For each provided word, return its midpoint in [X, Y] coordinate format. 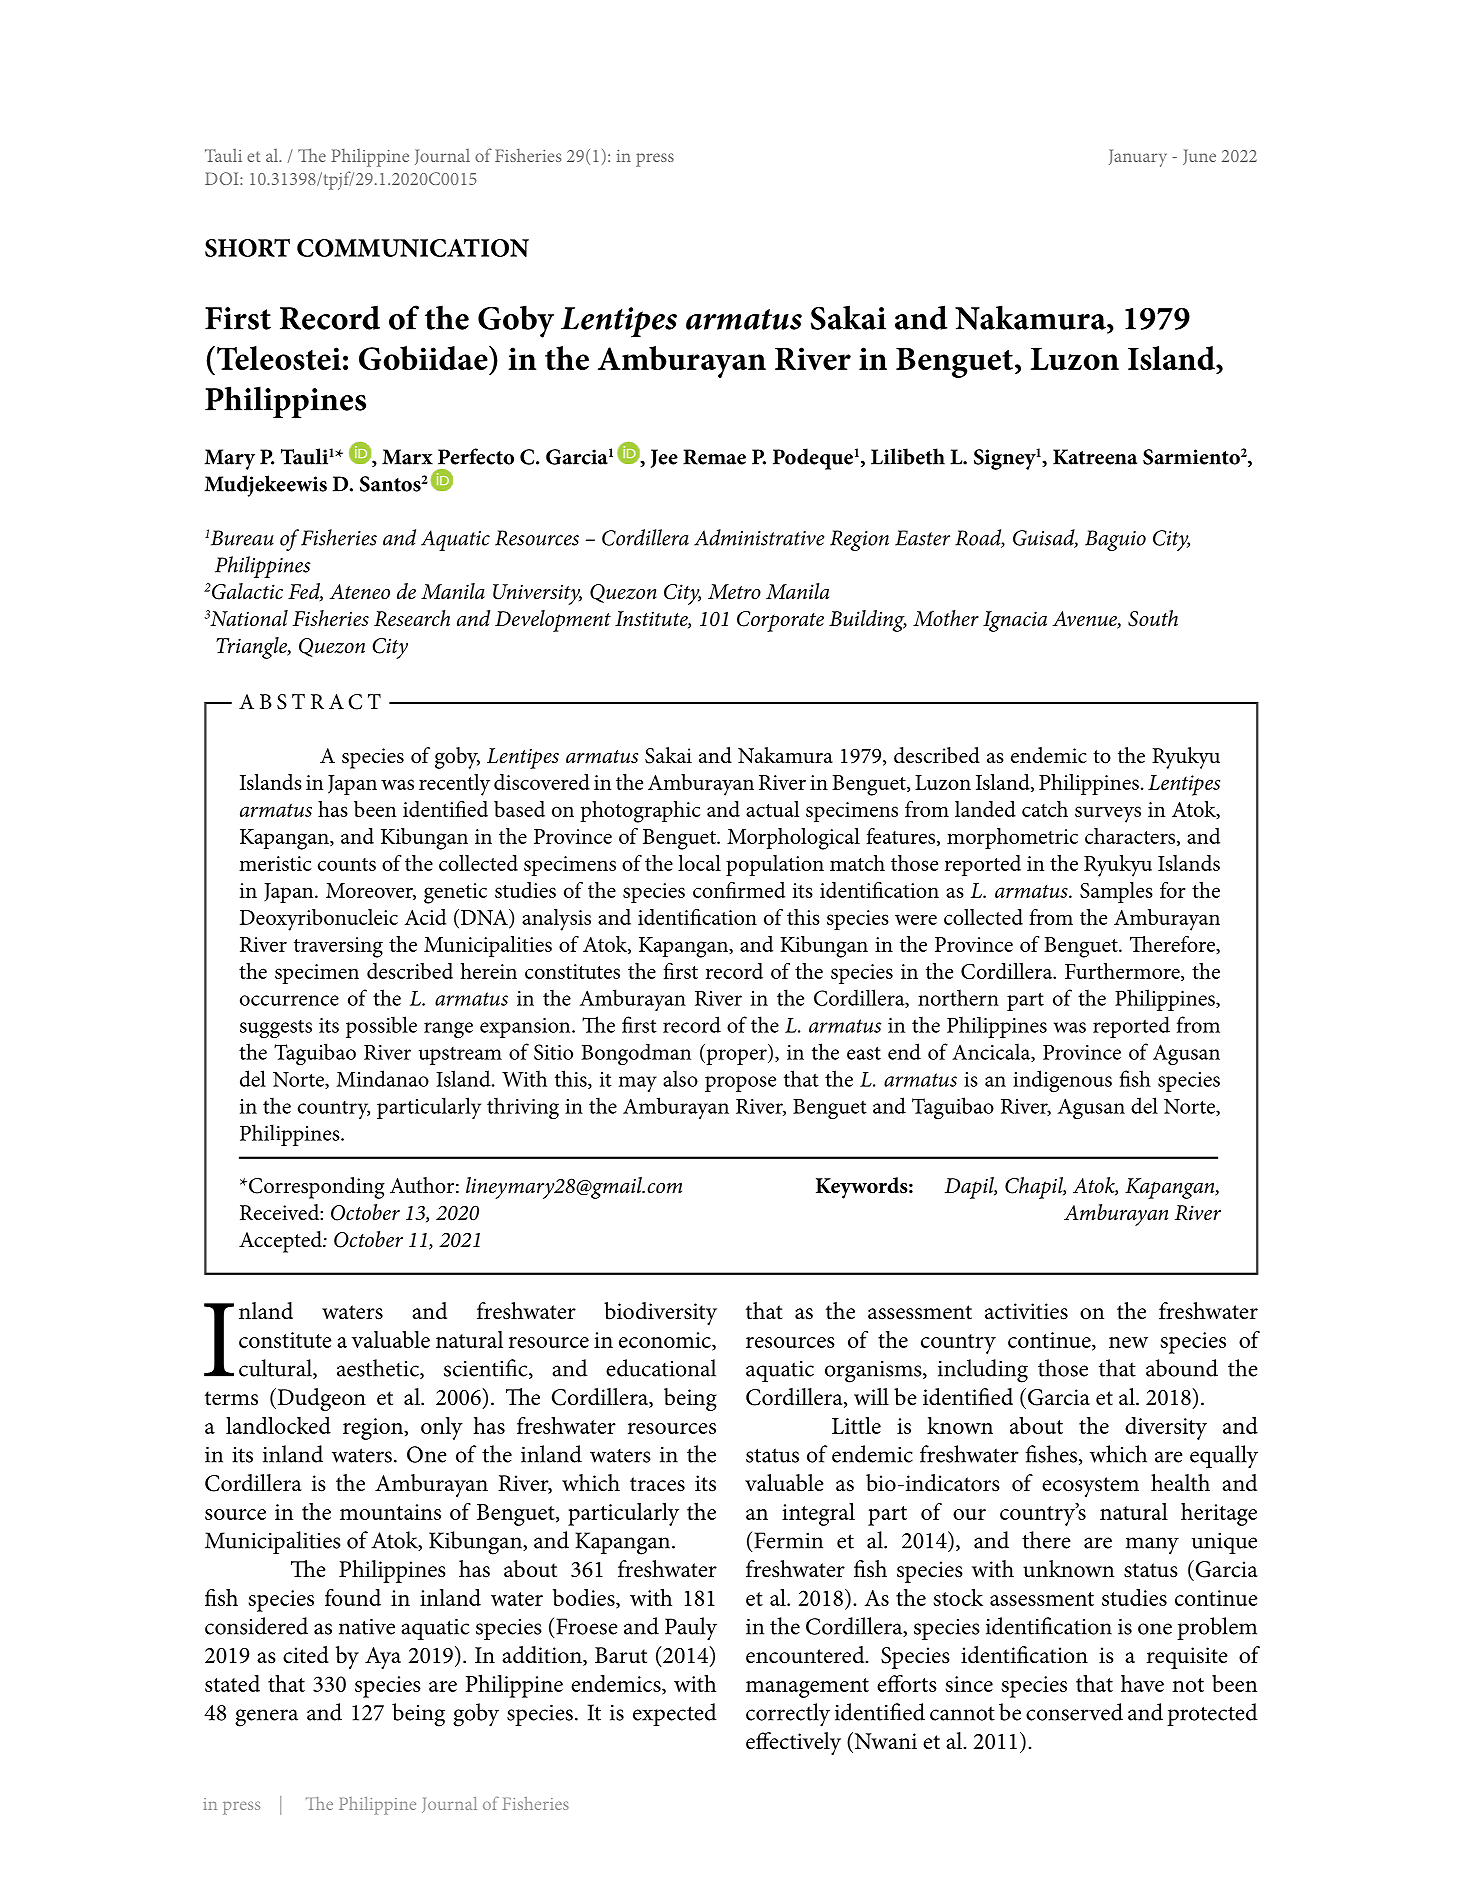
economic [666, 1341]
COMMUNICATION [413, 248]
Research [412, 618]
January [1138, 158]
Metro [734, 592]
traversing [338, 947]
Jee [664, 458]
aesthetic [379, 1369]
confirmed [739, 890]
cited [306, 1655]
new [1128, 1342]
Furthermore [1123, 972]
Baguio [1115, 540]
